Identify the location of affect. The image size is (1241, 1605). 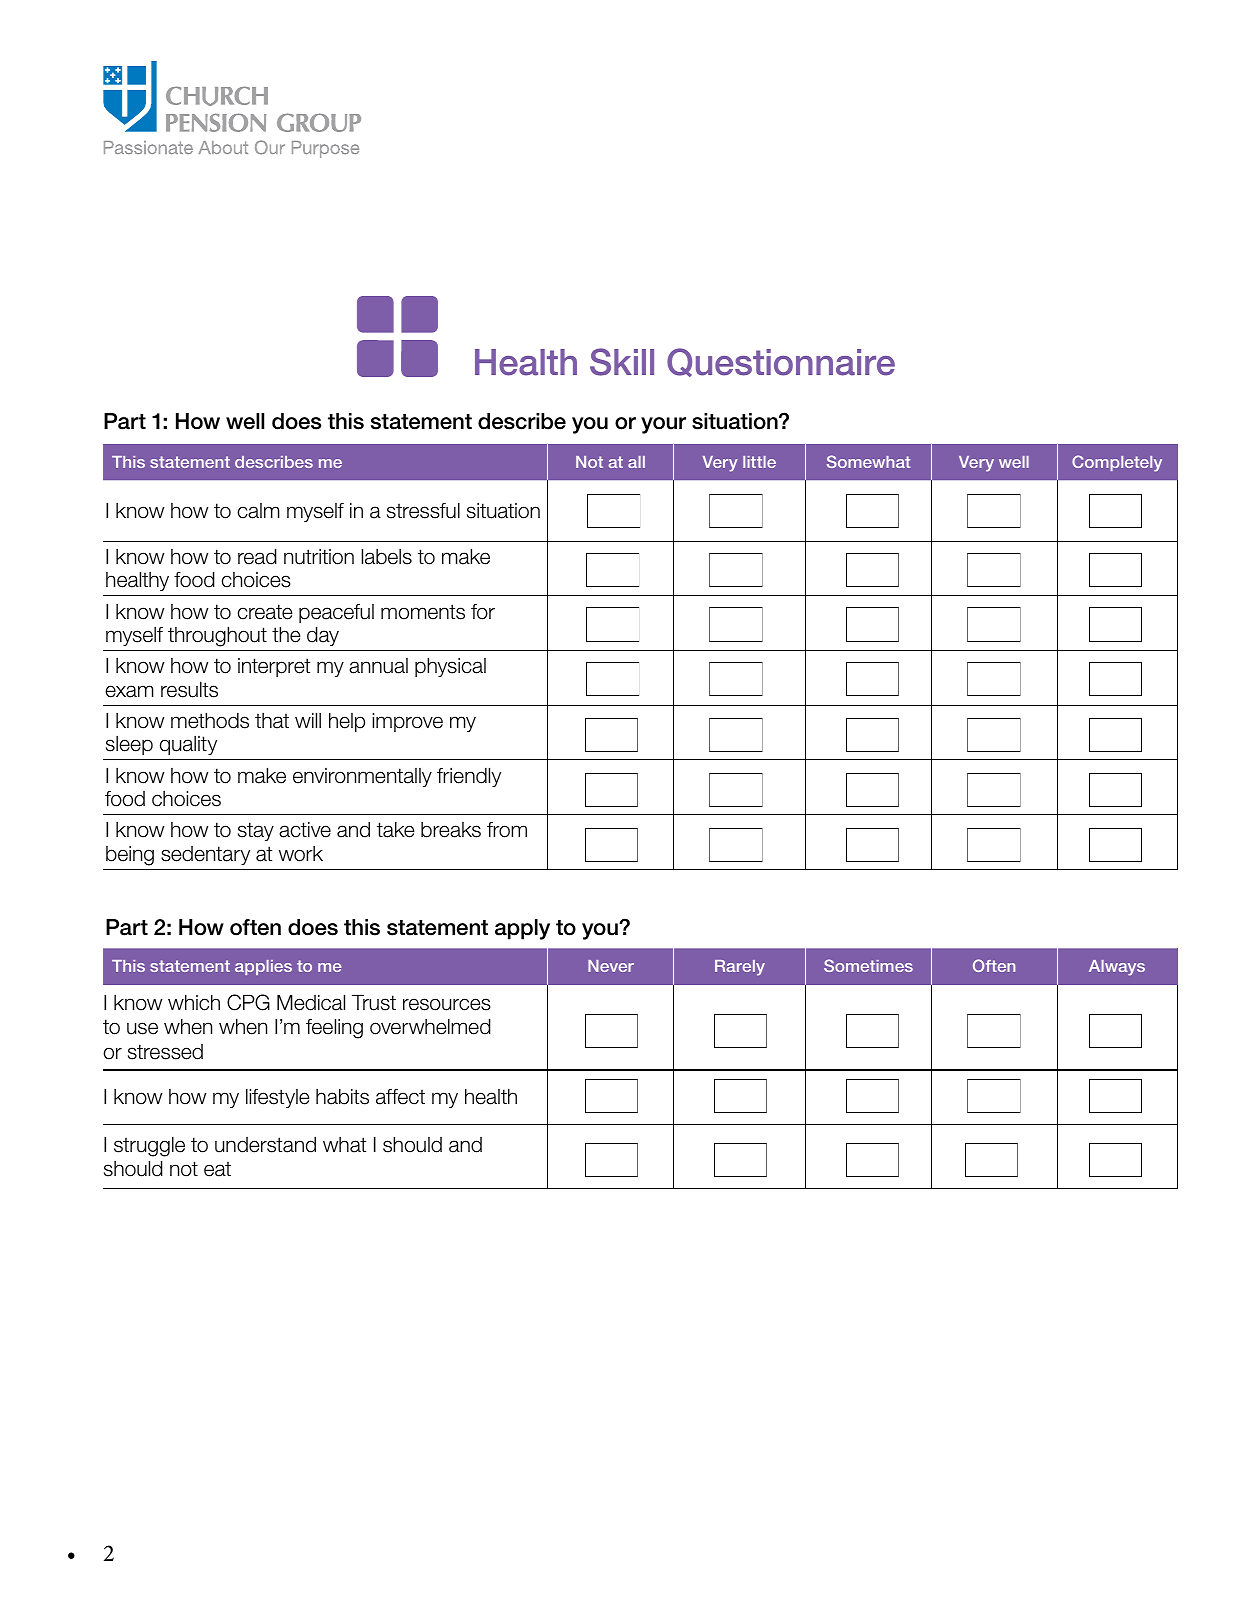
(400, 1097).
